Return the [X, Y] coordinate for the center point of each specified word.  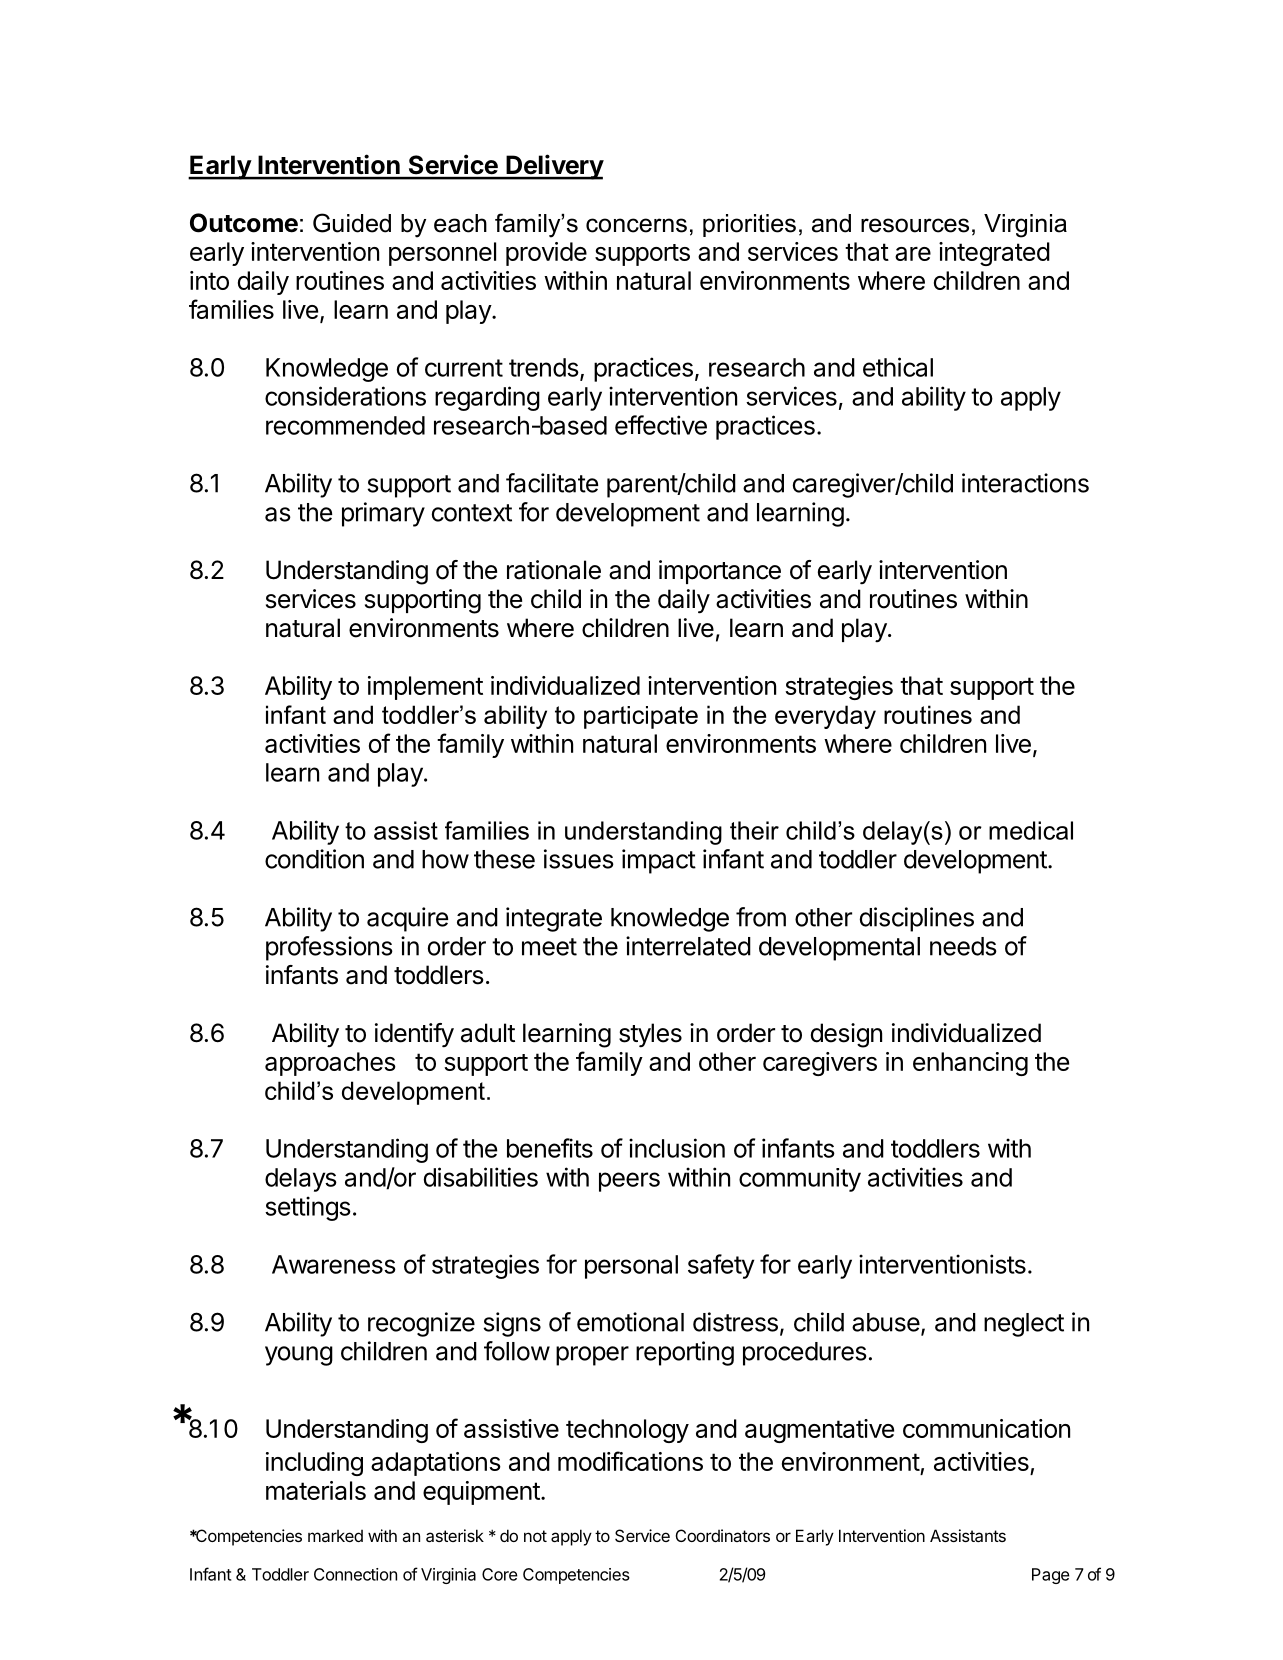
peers [629, 1182]
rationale [554, 570]
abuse [886, 1322]
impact [659, 861]
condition [314, 859]
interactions [1025, 483]
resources [915, 225]
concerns [636, 225]
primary [383, 514]
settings [308, 1208]
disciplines [917, 919]
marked [335, 1535]
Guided [352, 223]
